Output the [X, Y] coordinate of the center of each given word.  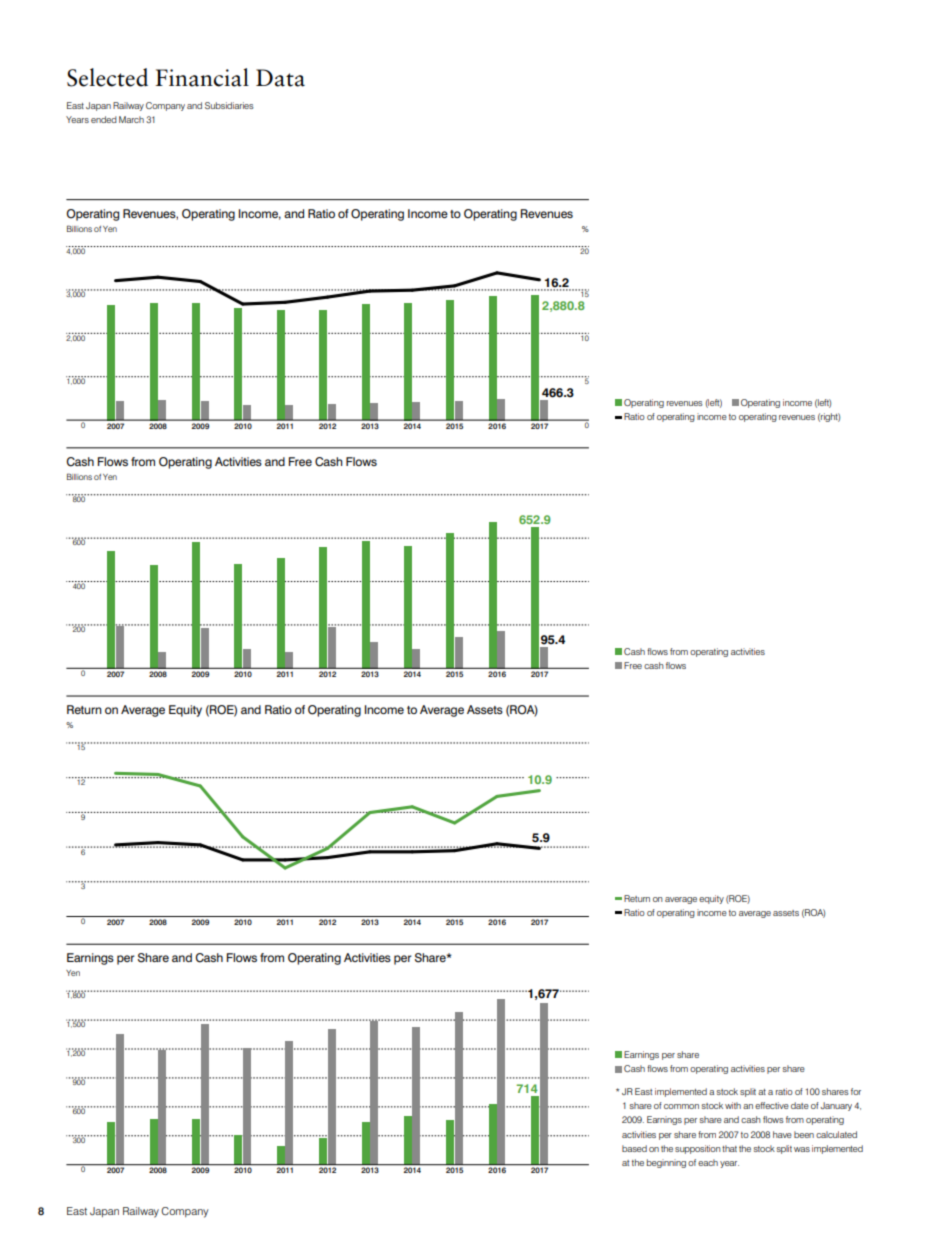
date [800, 1105]
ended [104, 119]
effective [772, 1105]
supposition [698, 1149]
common [681, 1106]
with [733, 1105]
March [131, 119]
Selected [107, 77]
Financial [202, 77]
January [836, 1106]
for [856, 1091]
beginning [666, 1163]
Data [280, 78]
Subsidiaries [229, 105]
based [634, 1148]
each [708, 1162]
